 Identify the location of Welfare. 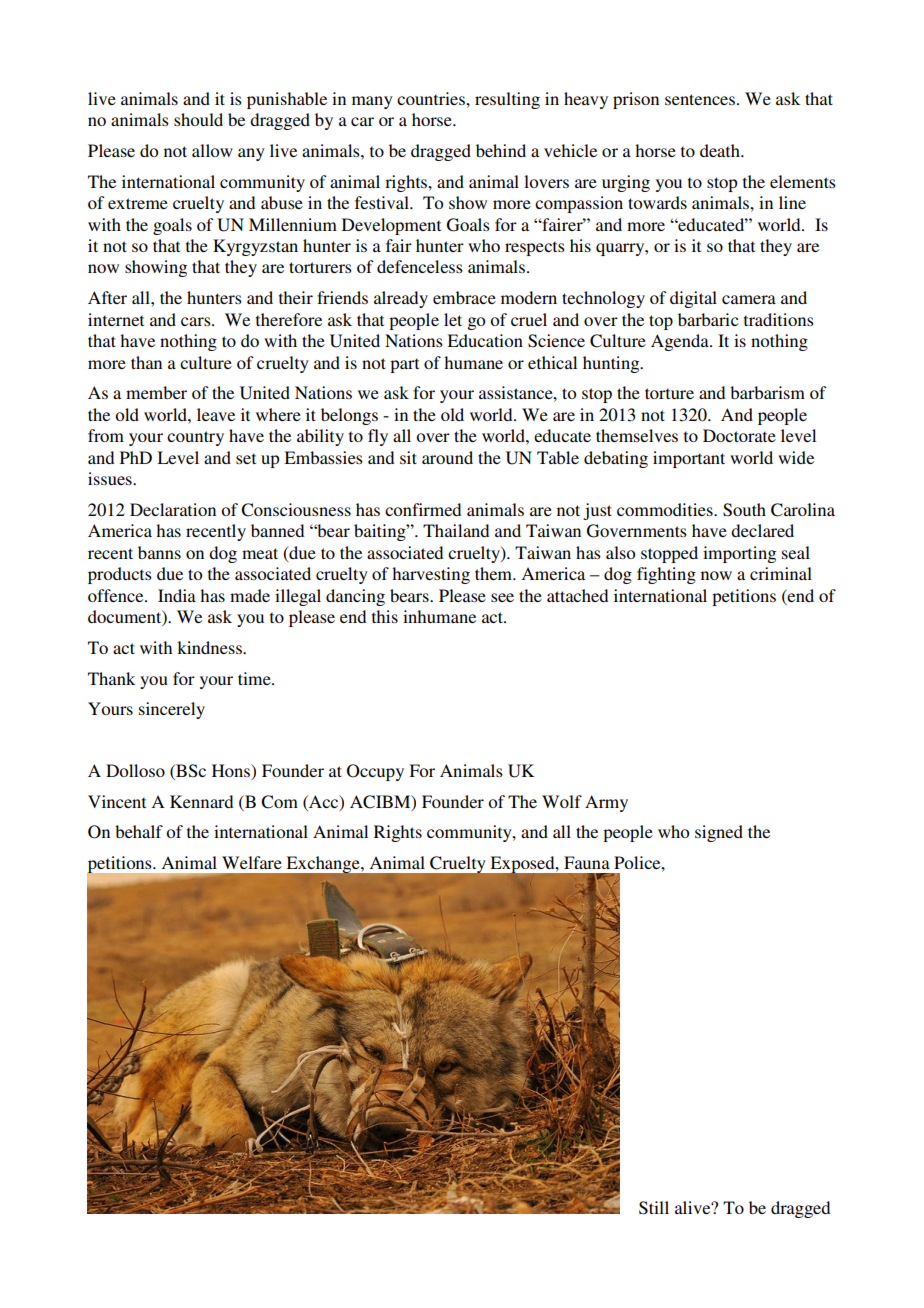
(252, 862).
